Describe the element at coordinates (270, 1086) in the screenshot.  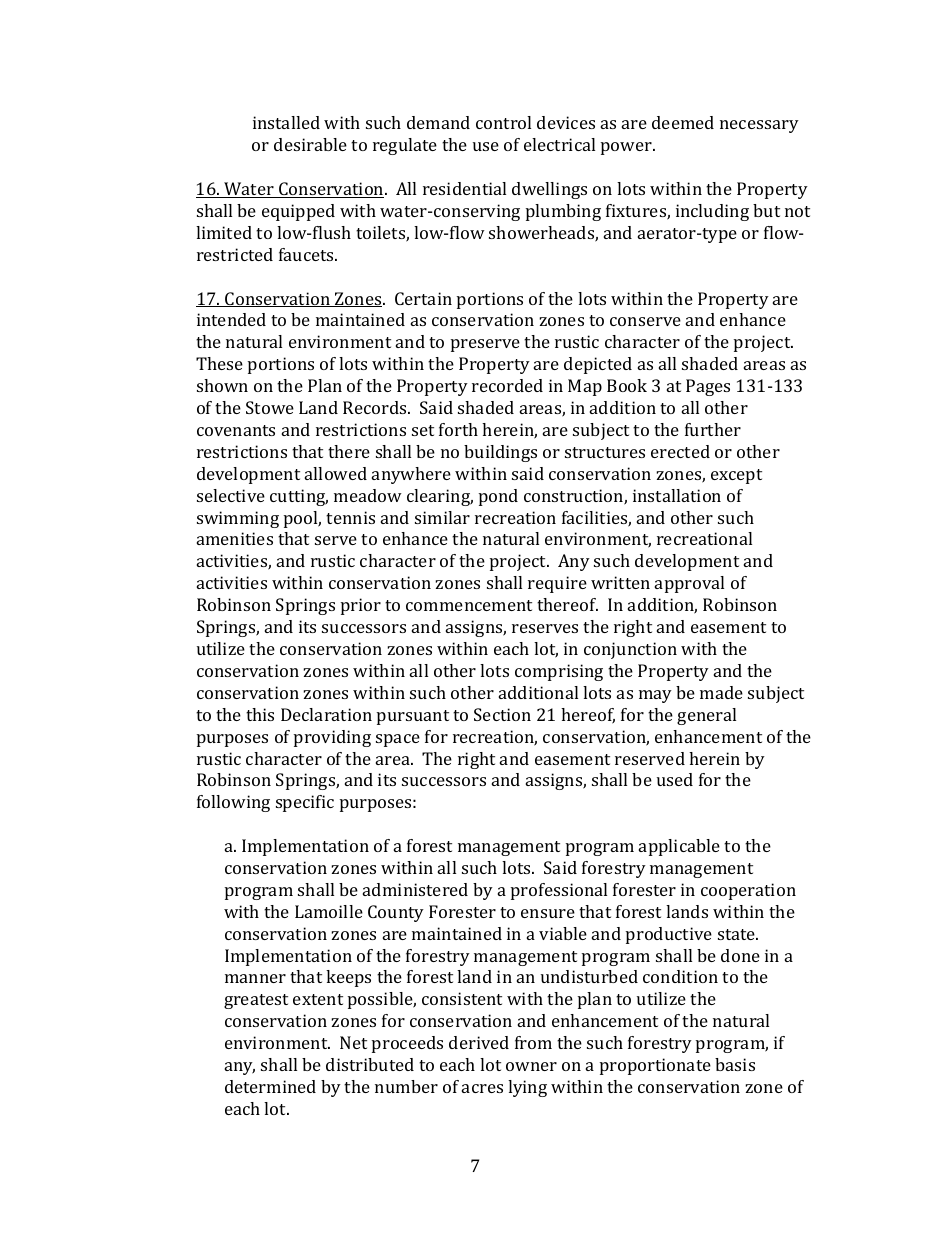
I see `determined` at that location.
